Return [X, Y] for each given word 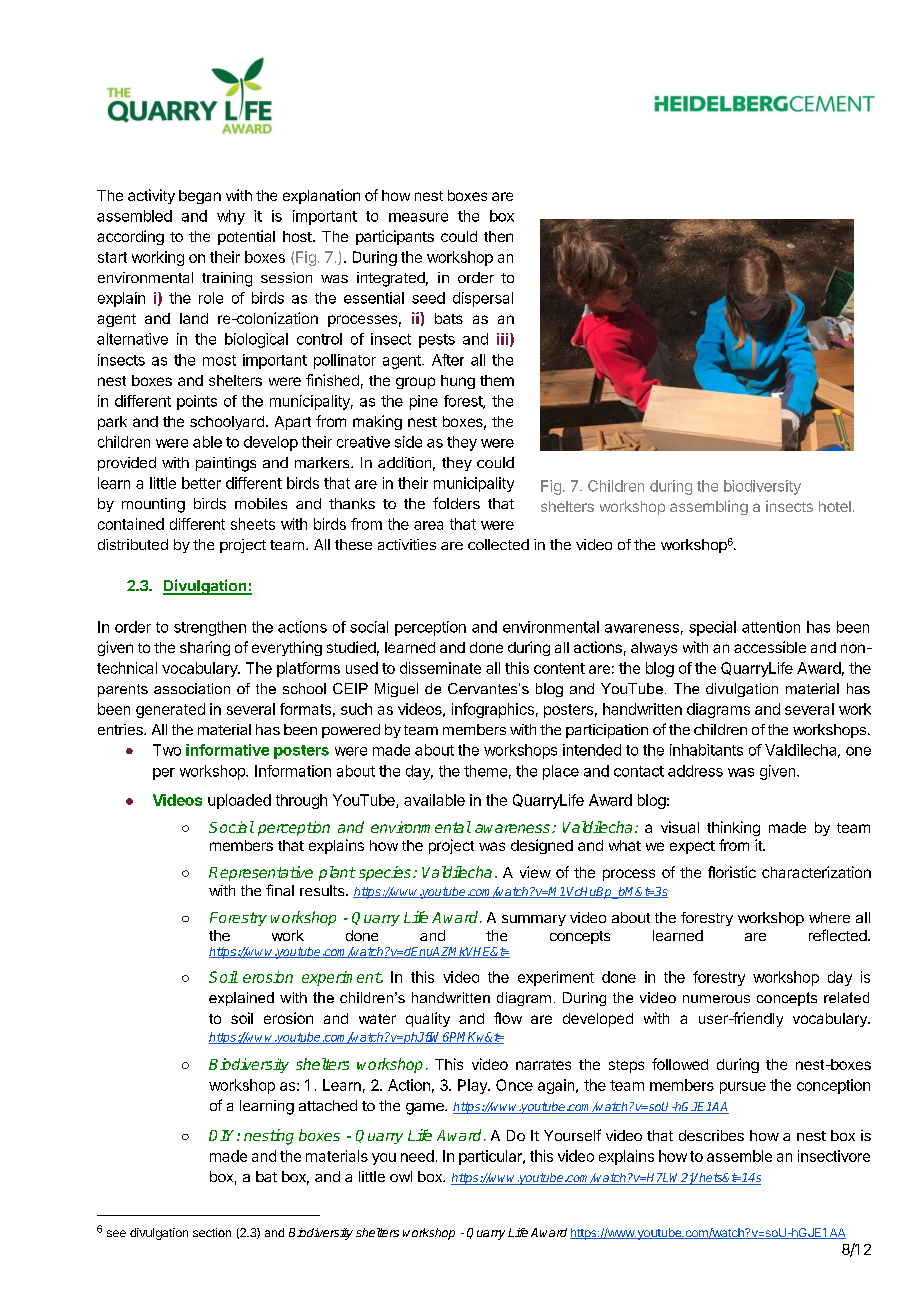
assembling [709, 507]
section [212, 1232]
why [231, 217]
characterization [816, 872]
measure [418, 217]
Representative [261, 873]
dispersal [483, 299]
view [535, 872]
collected [498, 544]
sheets [253, 524]
